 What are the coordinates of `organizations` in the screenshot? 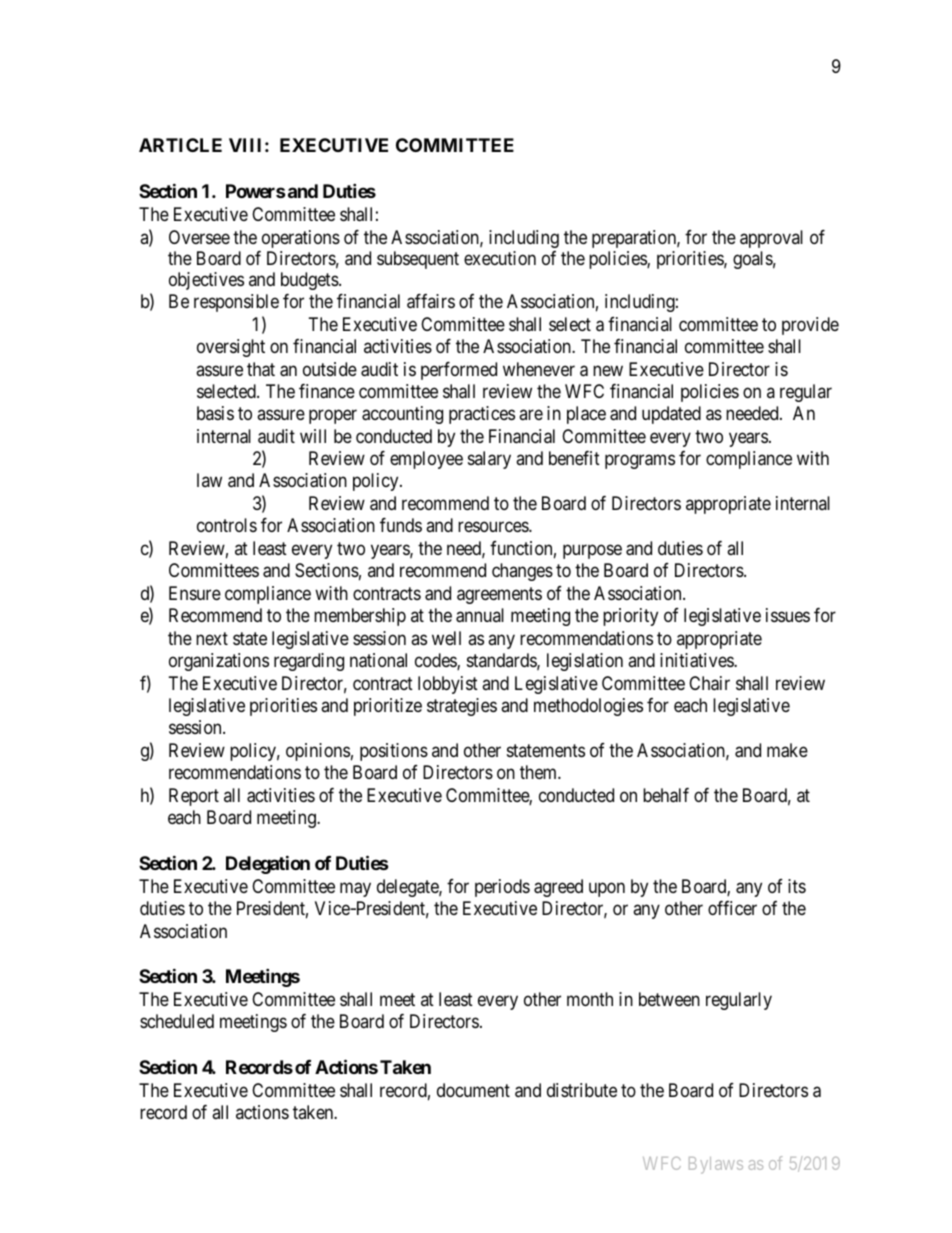 It's located at (219, 662).
